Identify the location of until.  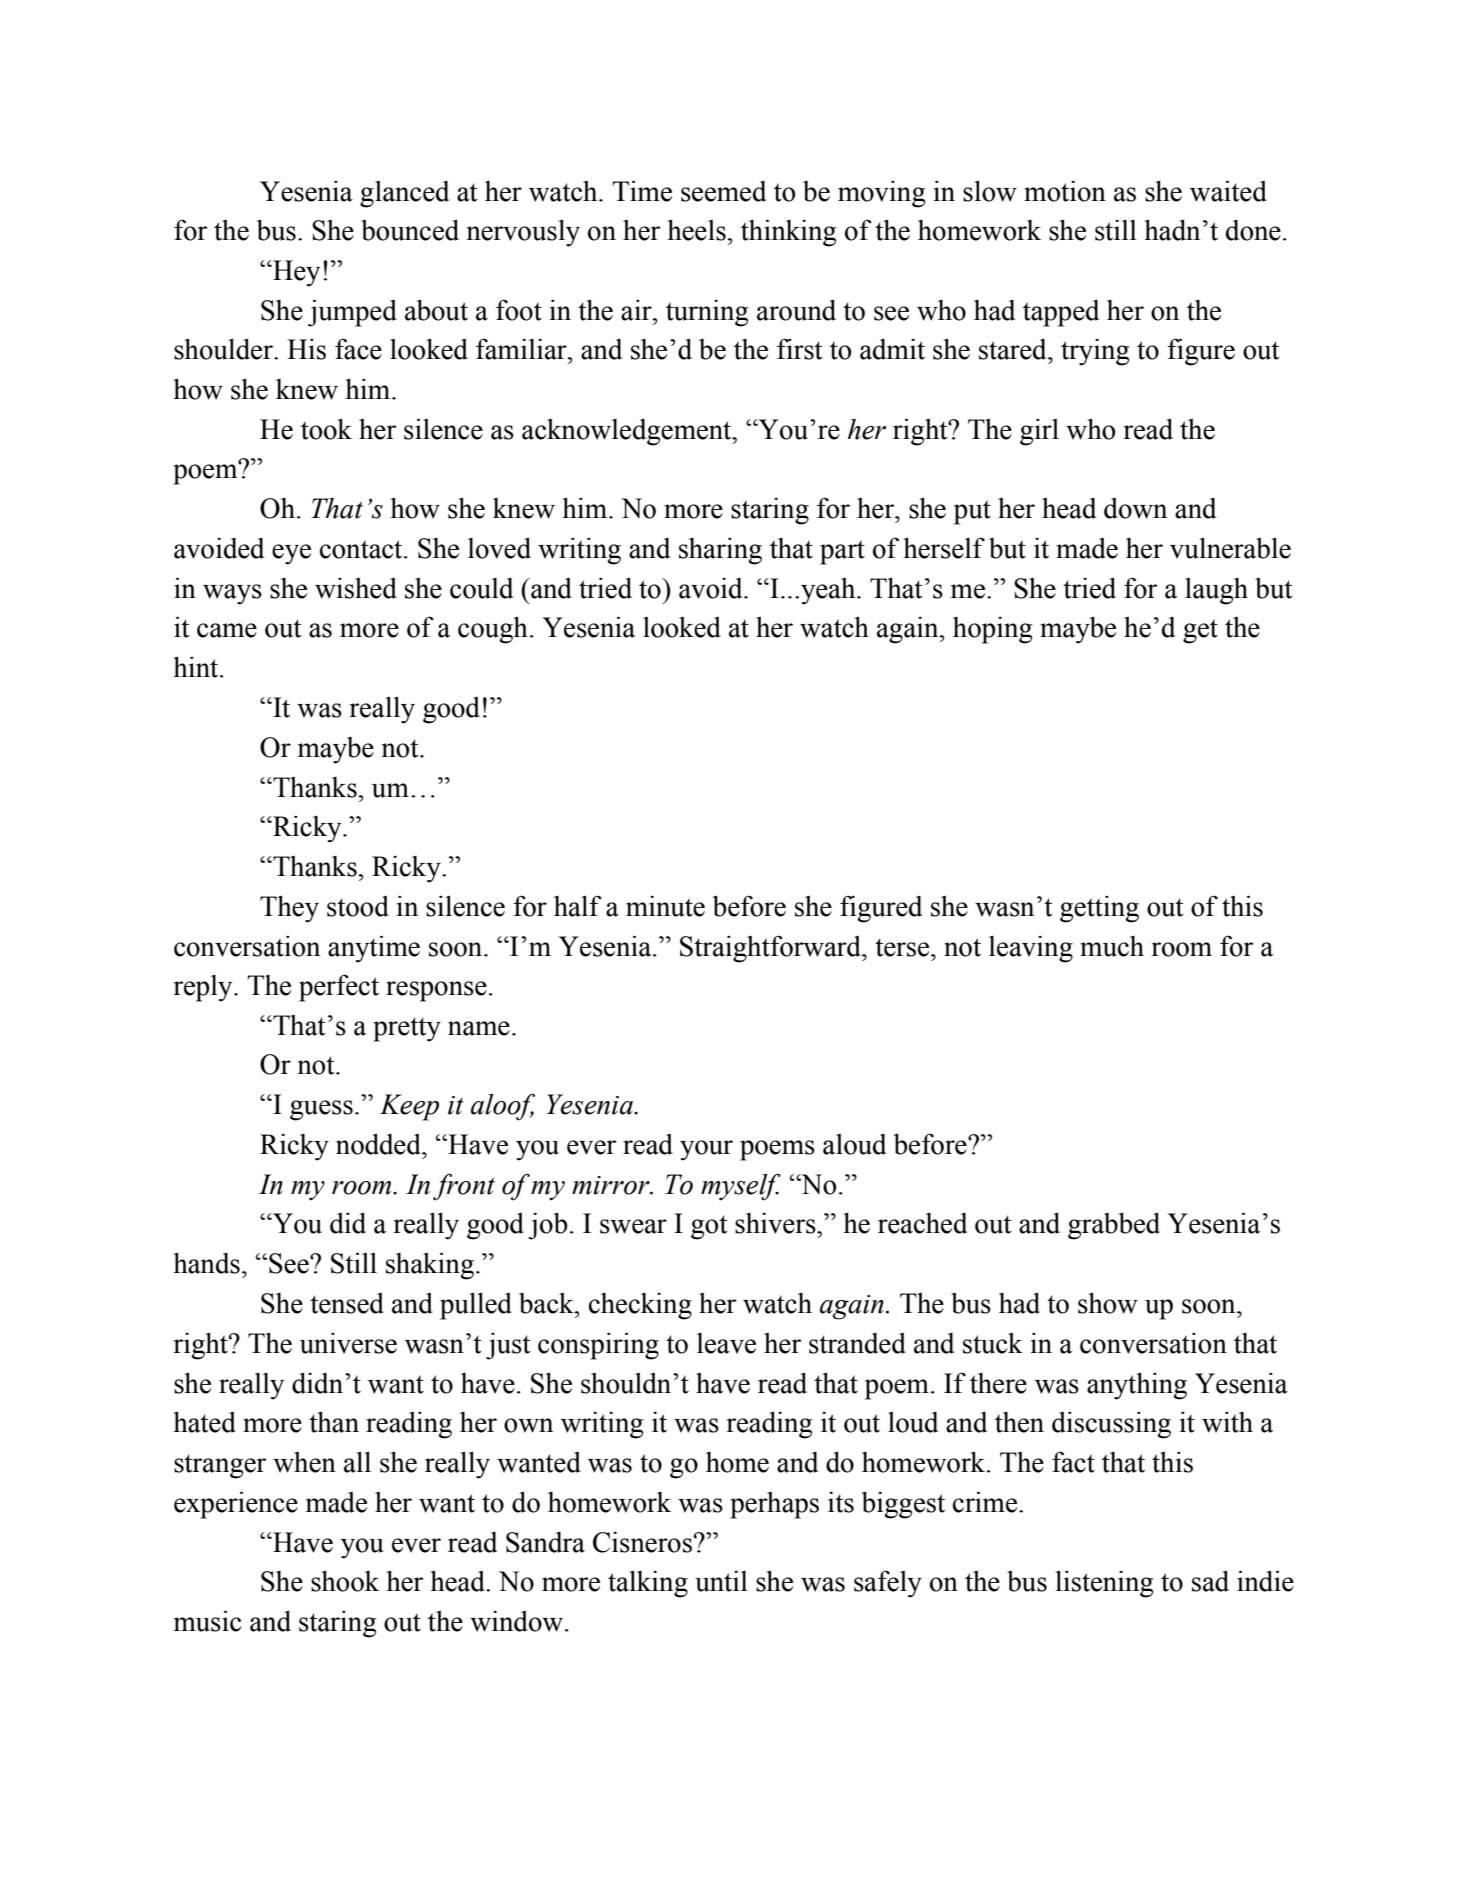
(721, 1581).
